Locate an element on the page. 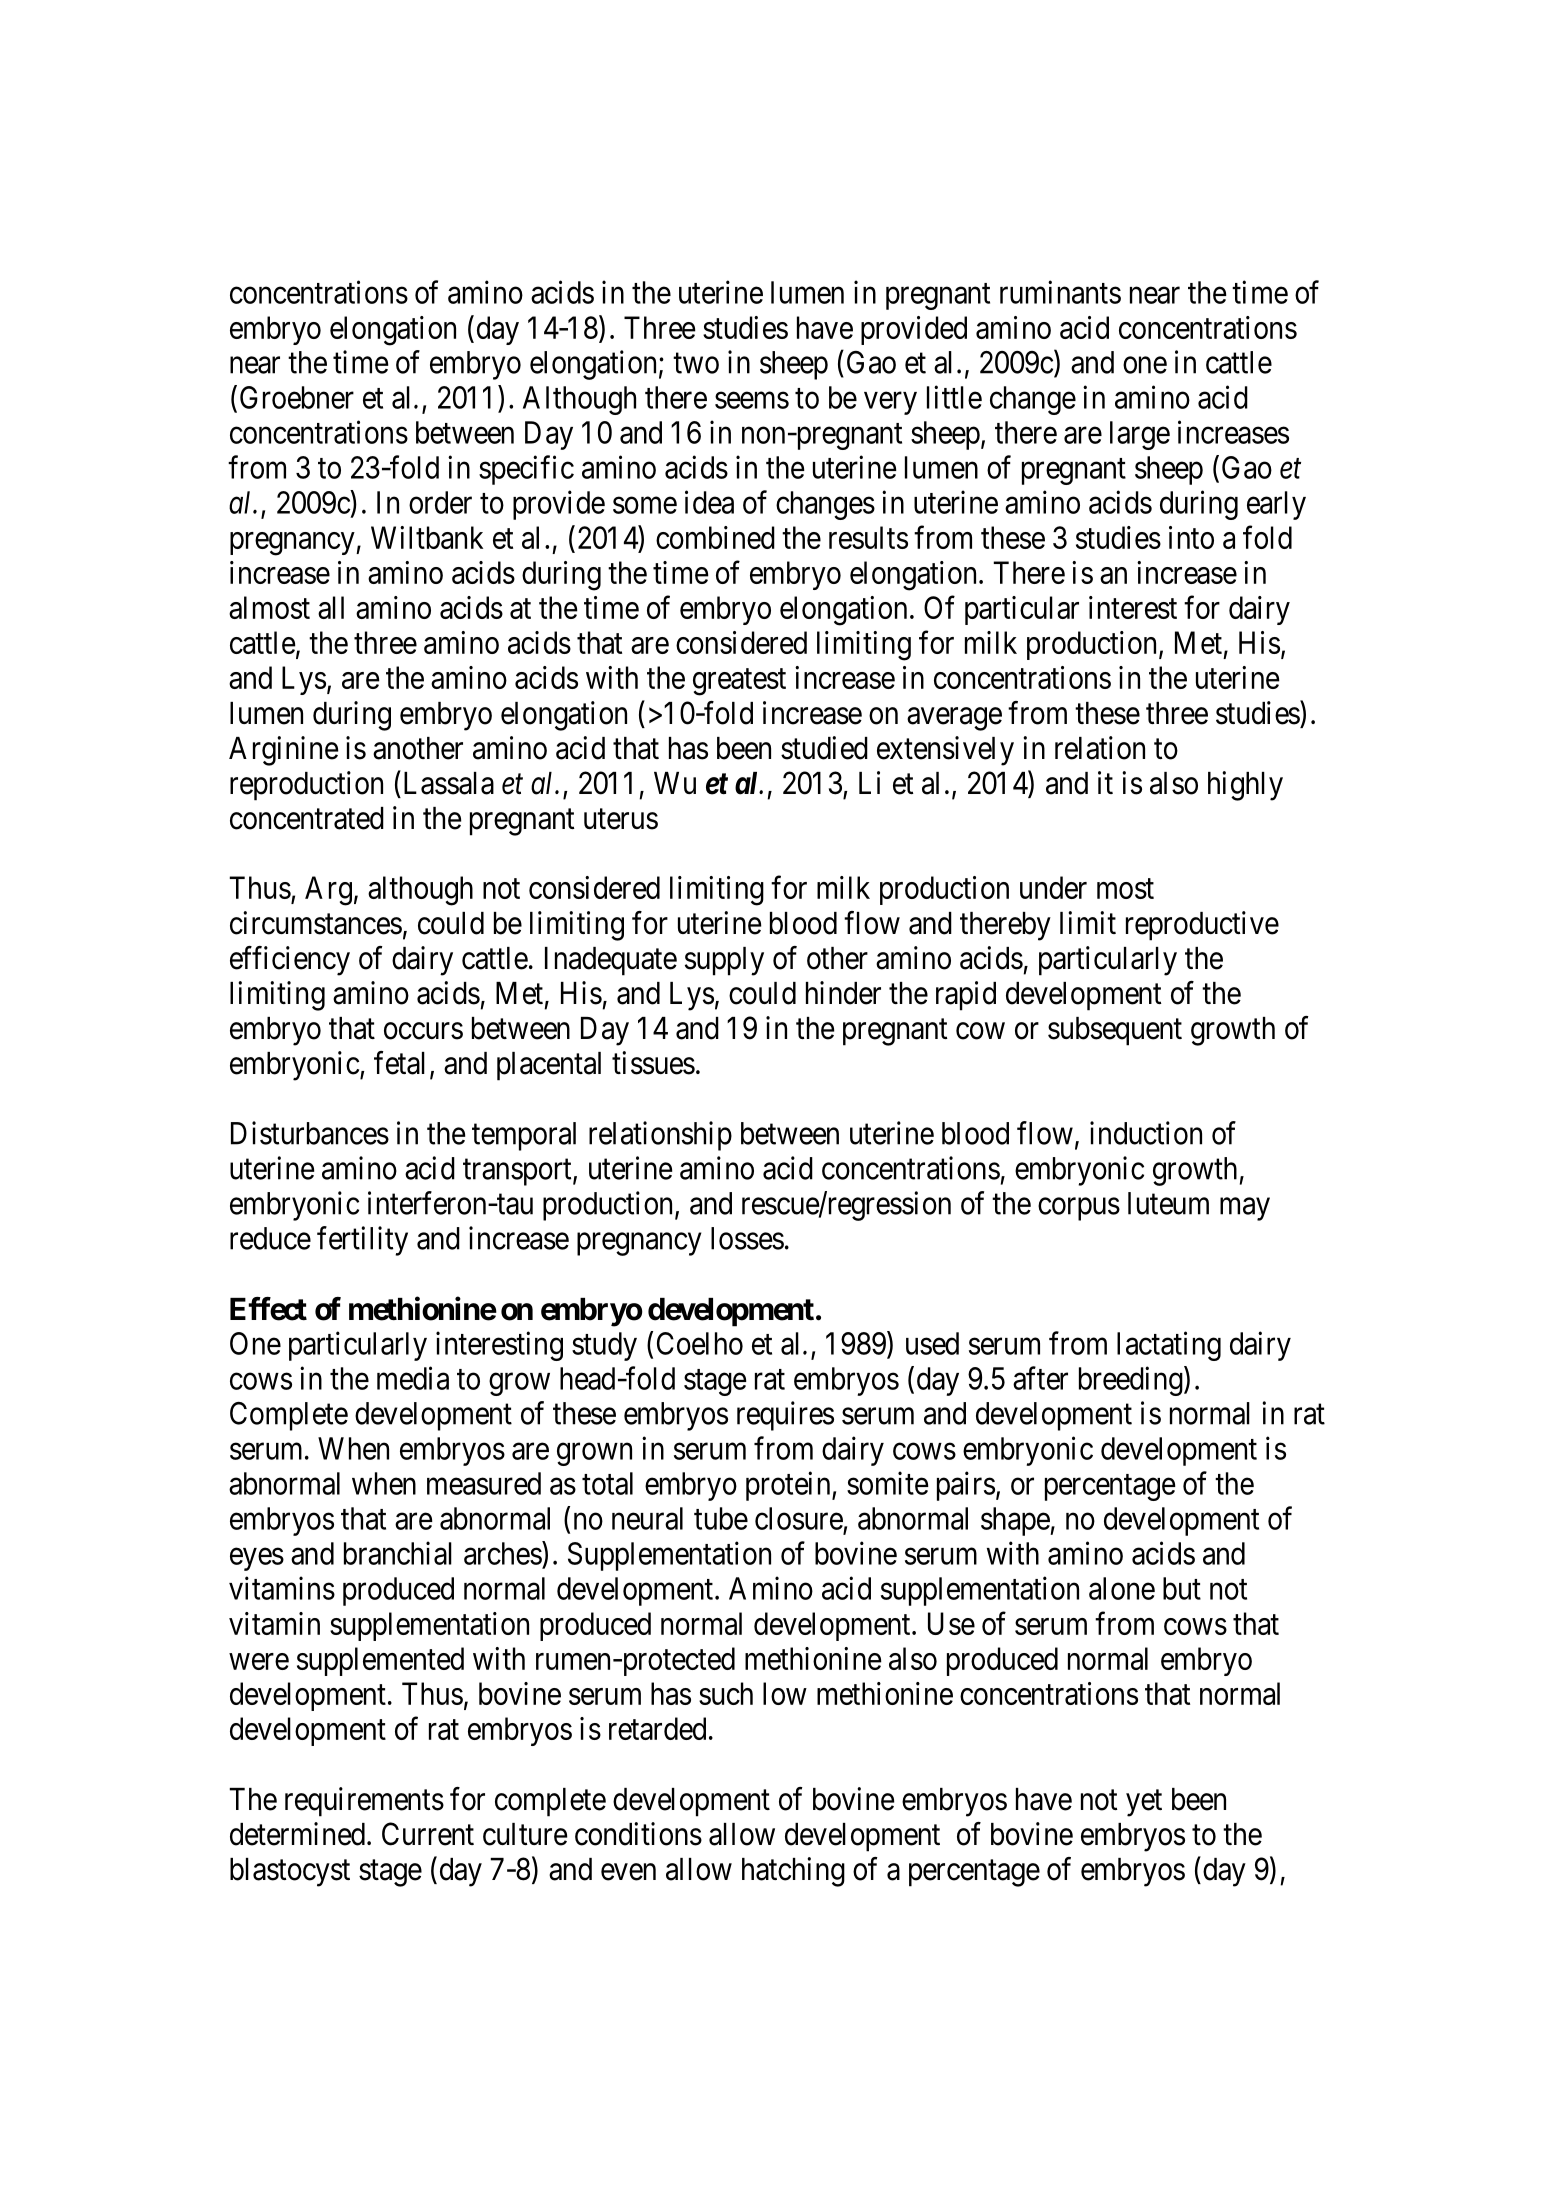 The image size is (1552, 2196). order is located at coordinates (440, 502).
